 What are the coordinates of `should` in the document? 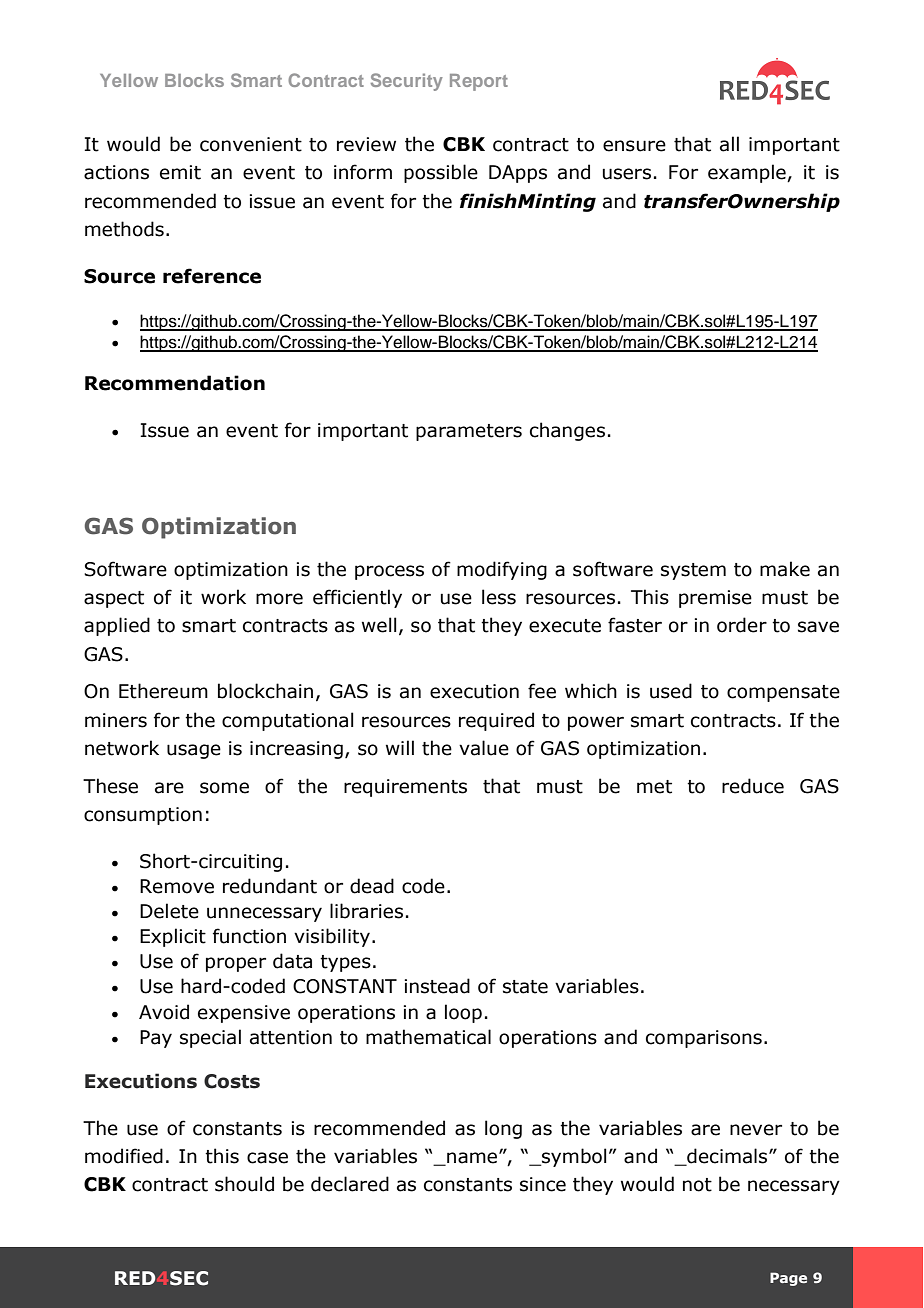 It's located at (244, 1184).
